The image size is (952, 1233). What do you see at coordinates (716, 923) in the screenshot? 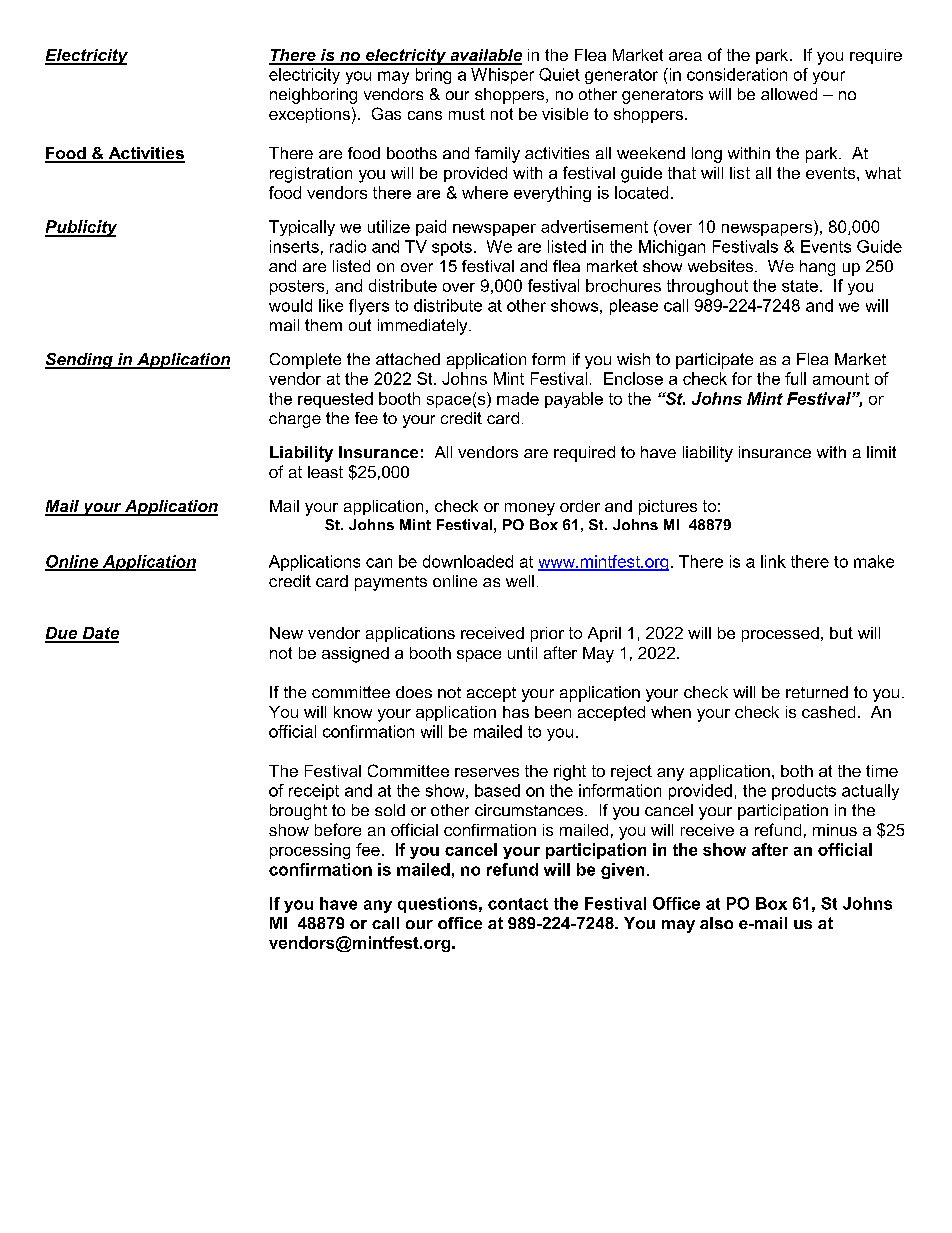
I see `also` at bounding box center [716, 923].
